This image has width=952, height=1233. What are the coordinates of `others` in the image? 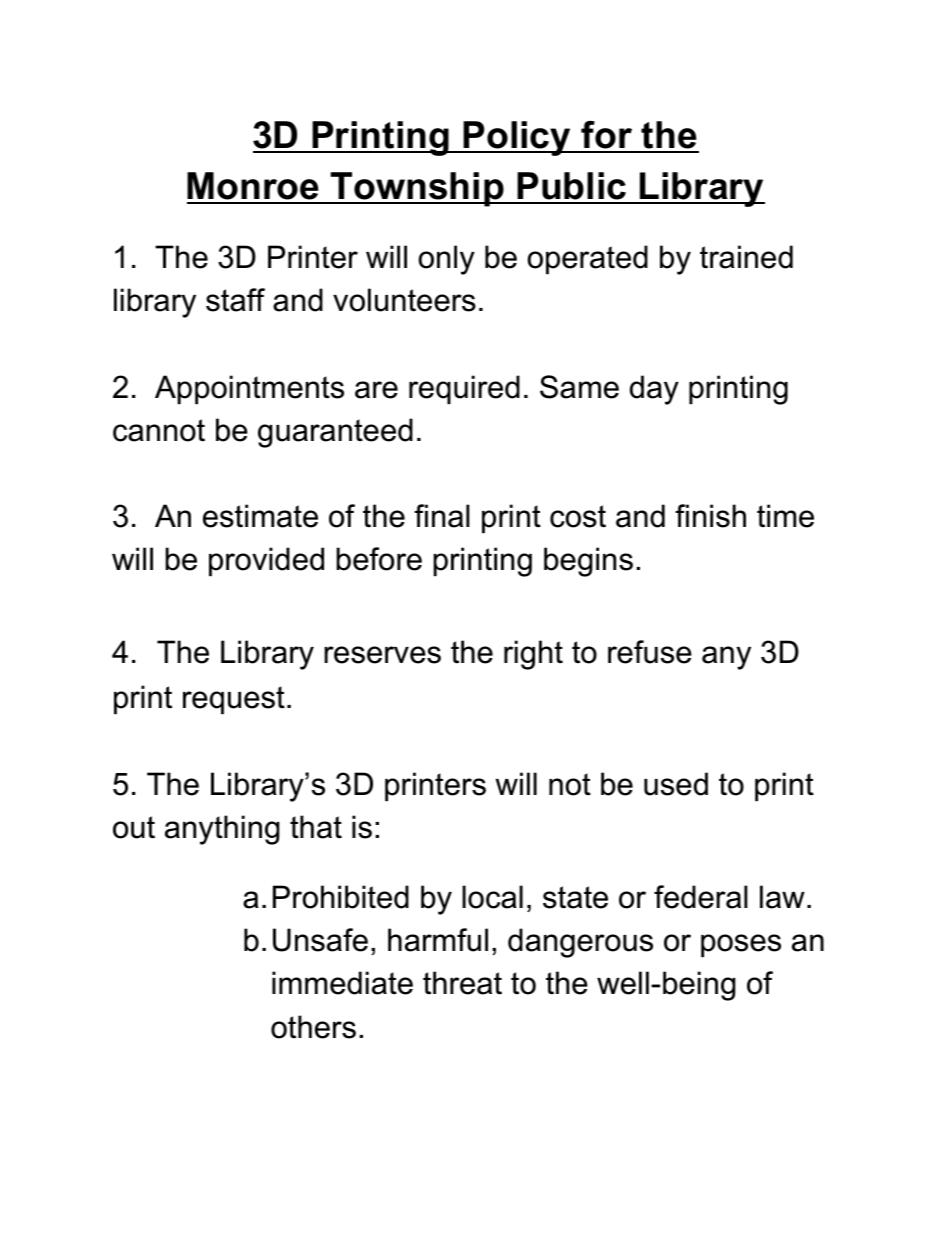 It's located at (313, 1027).
